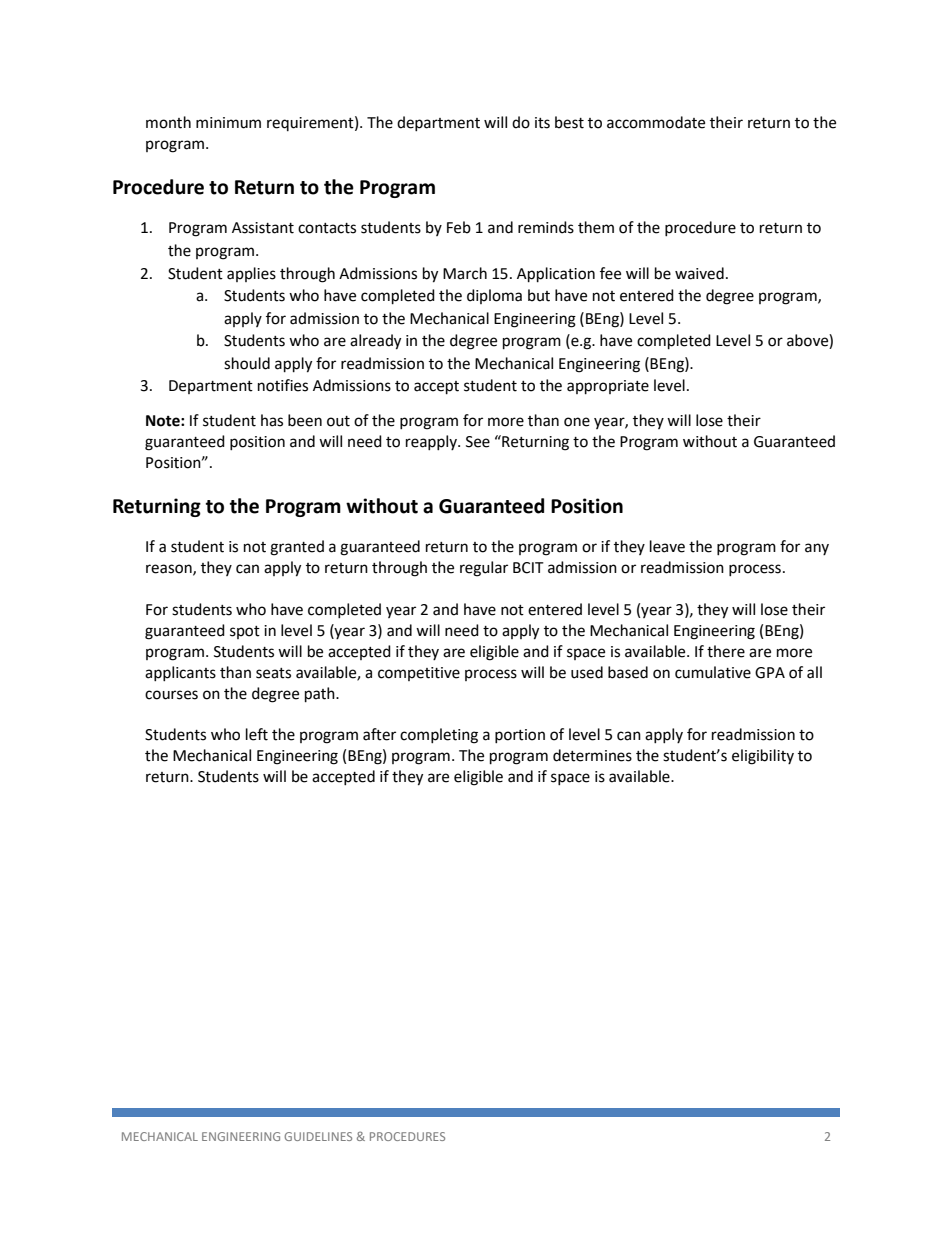 The height and width of the screenshot is (1233, 952). I want to click on eligibility, so click(763, 757).
